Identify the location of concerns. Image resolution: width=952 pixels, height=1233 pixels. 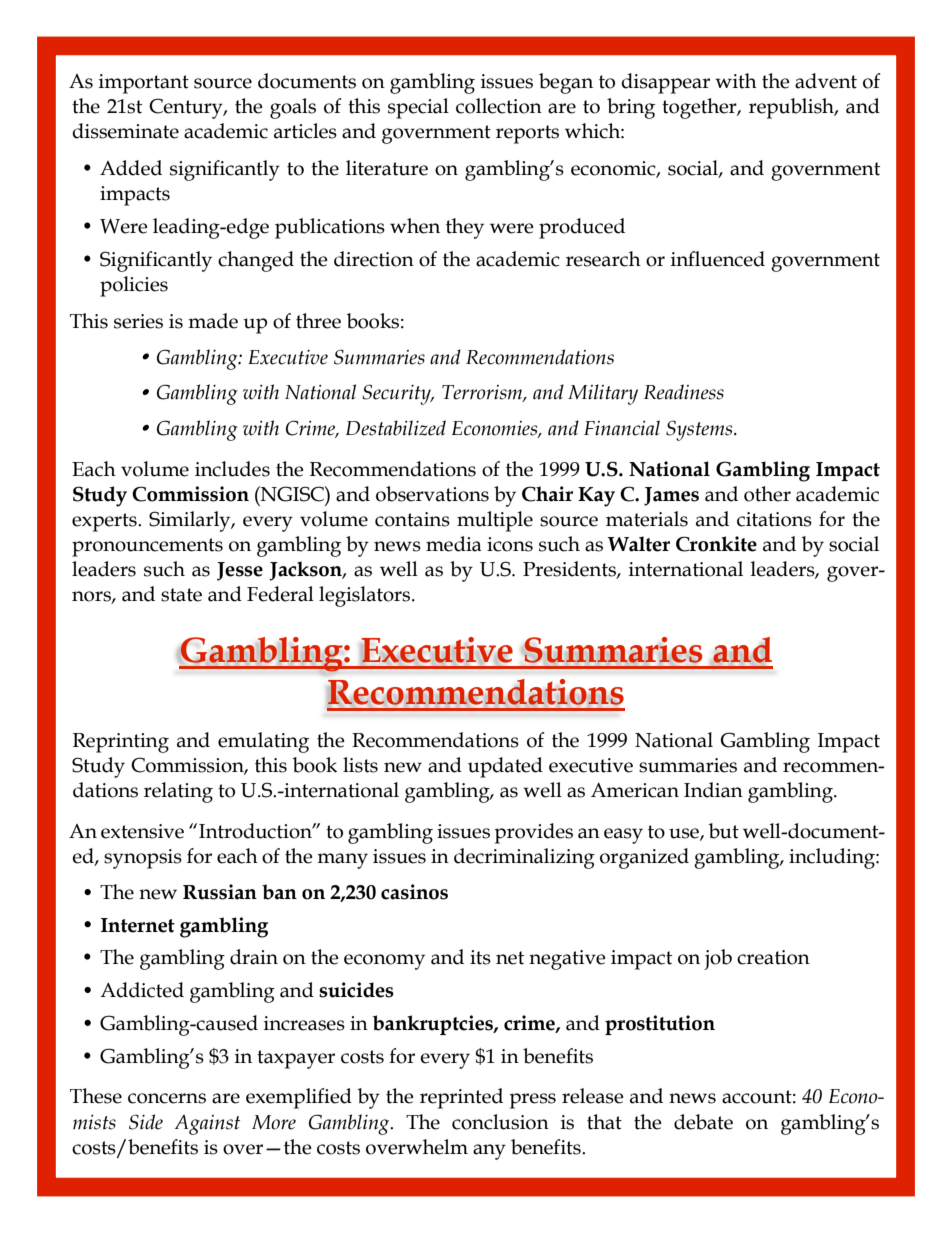
(167, 1098).
